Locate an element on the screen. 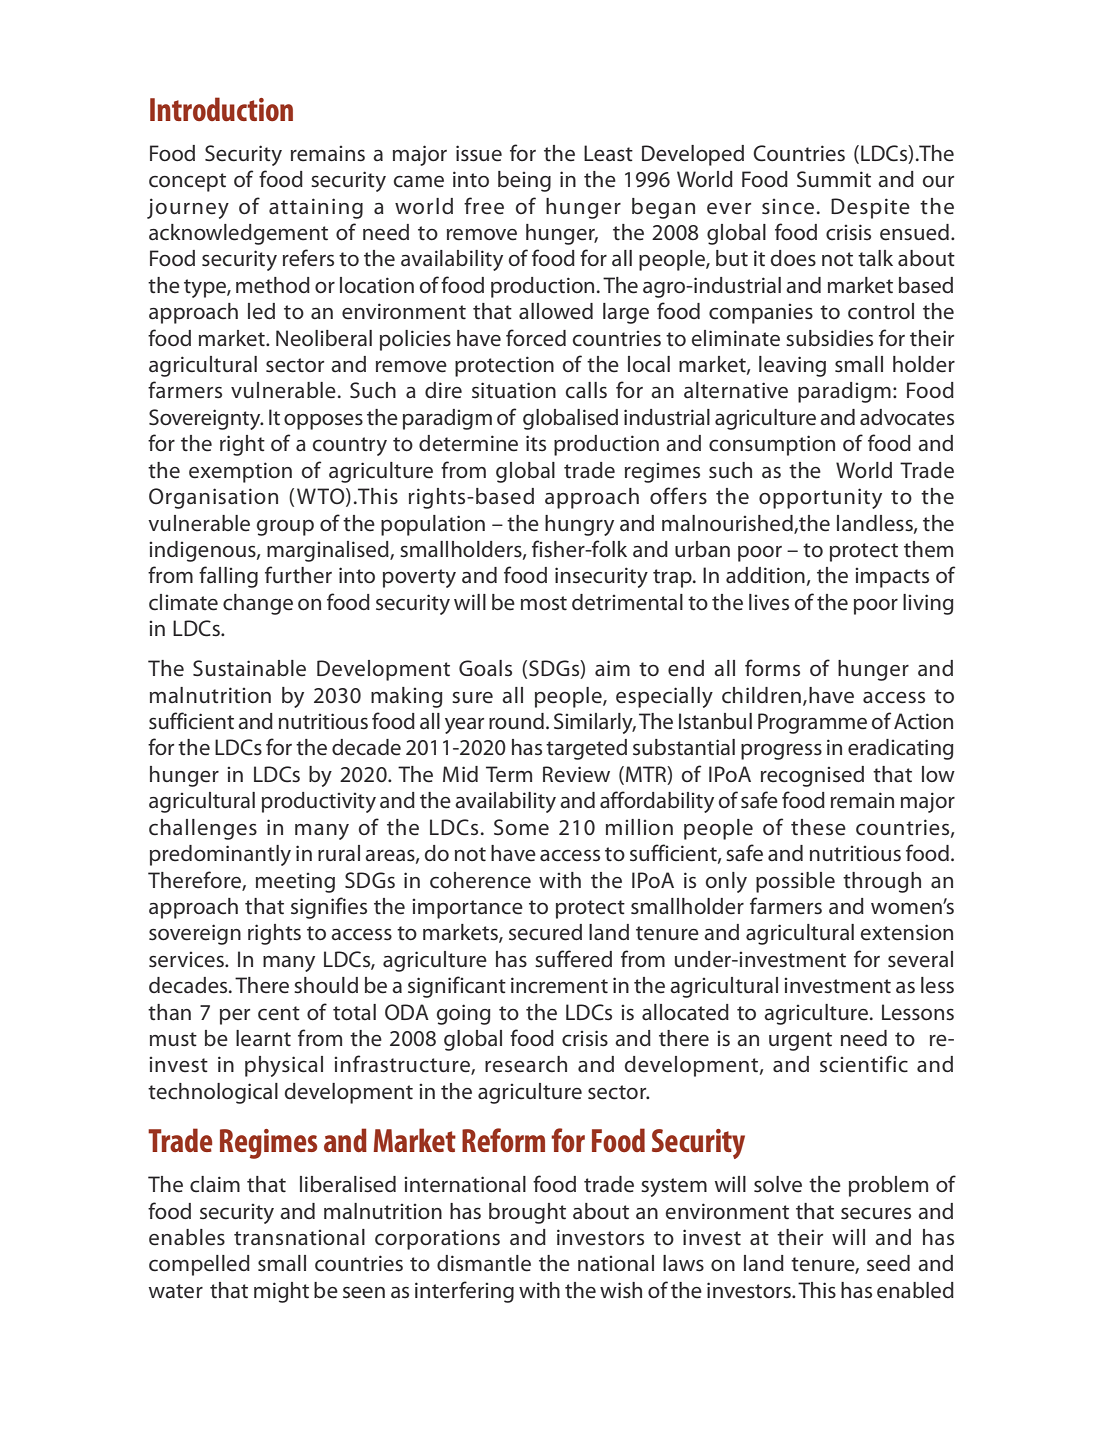 The image size is (1104, 1429). group is located at coordinates (285, 528).
